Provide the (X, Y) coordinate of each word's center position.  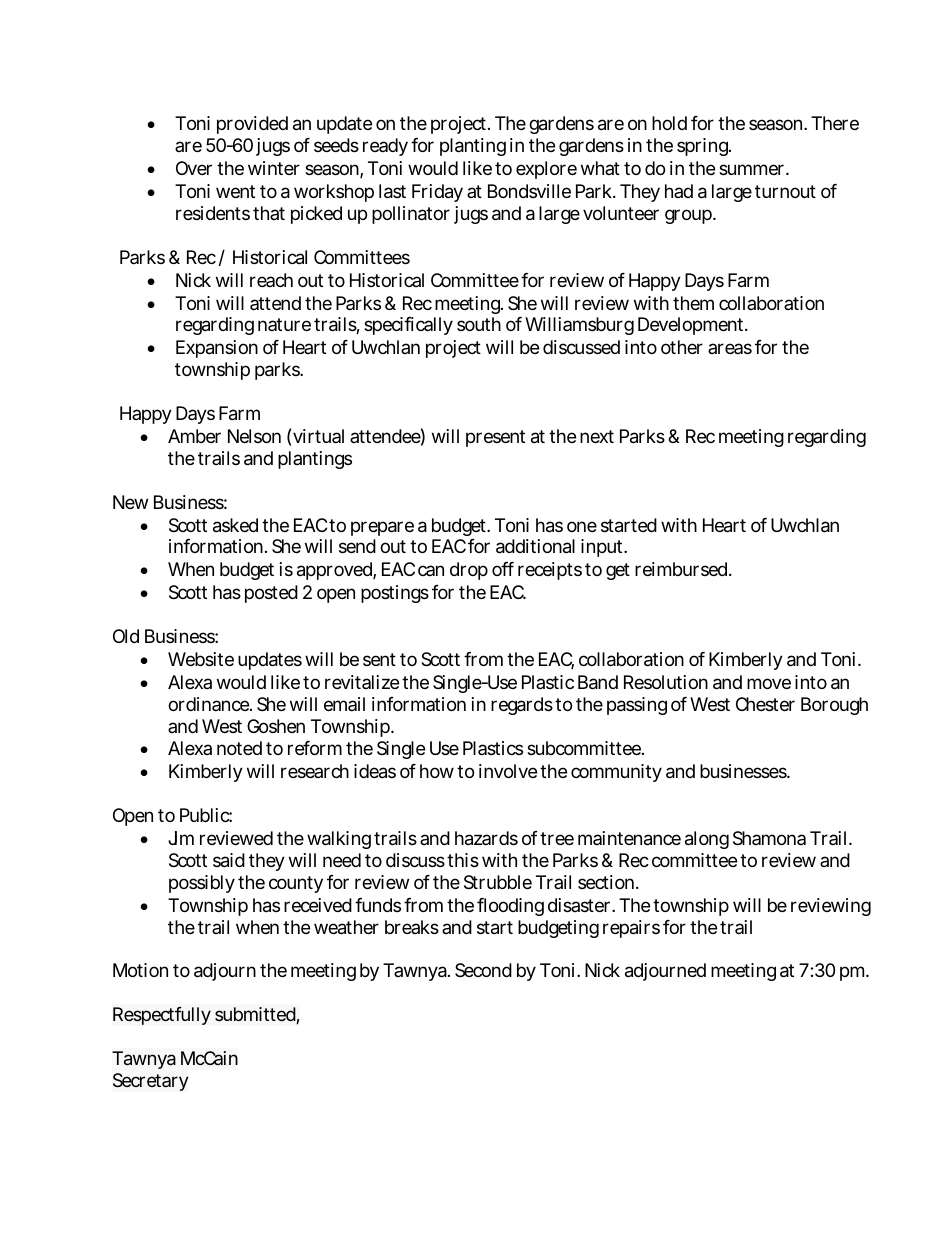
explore (546, 170)
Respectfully (162, 1016)
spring (704, 147)
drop (469, 571)
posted (271, 594)
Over (194, 168)
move (769, 683)
